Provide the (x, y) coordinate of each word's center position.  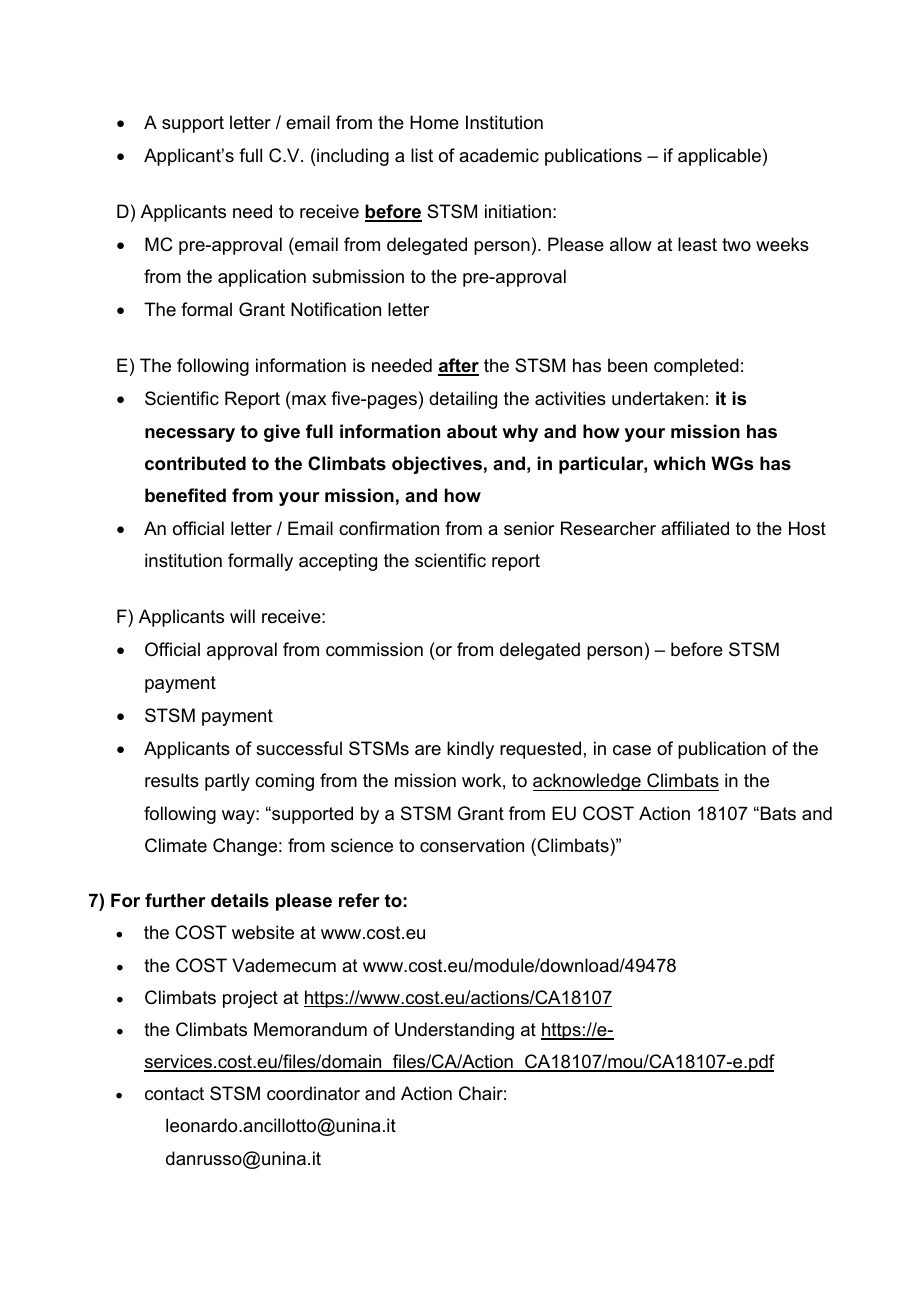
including (352, 157)
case (632, 750)
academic (499, 155)
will (242, 616)
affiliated (695, 528)
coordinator (313, 1093)
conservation (472, 845)
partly (227, 782)
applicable (719, 157)
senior (529, 528)
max (309, 400)
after (458, 366)
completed (696, 367)
